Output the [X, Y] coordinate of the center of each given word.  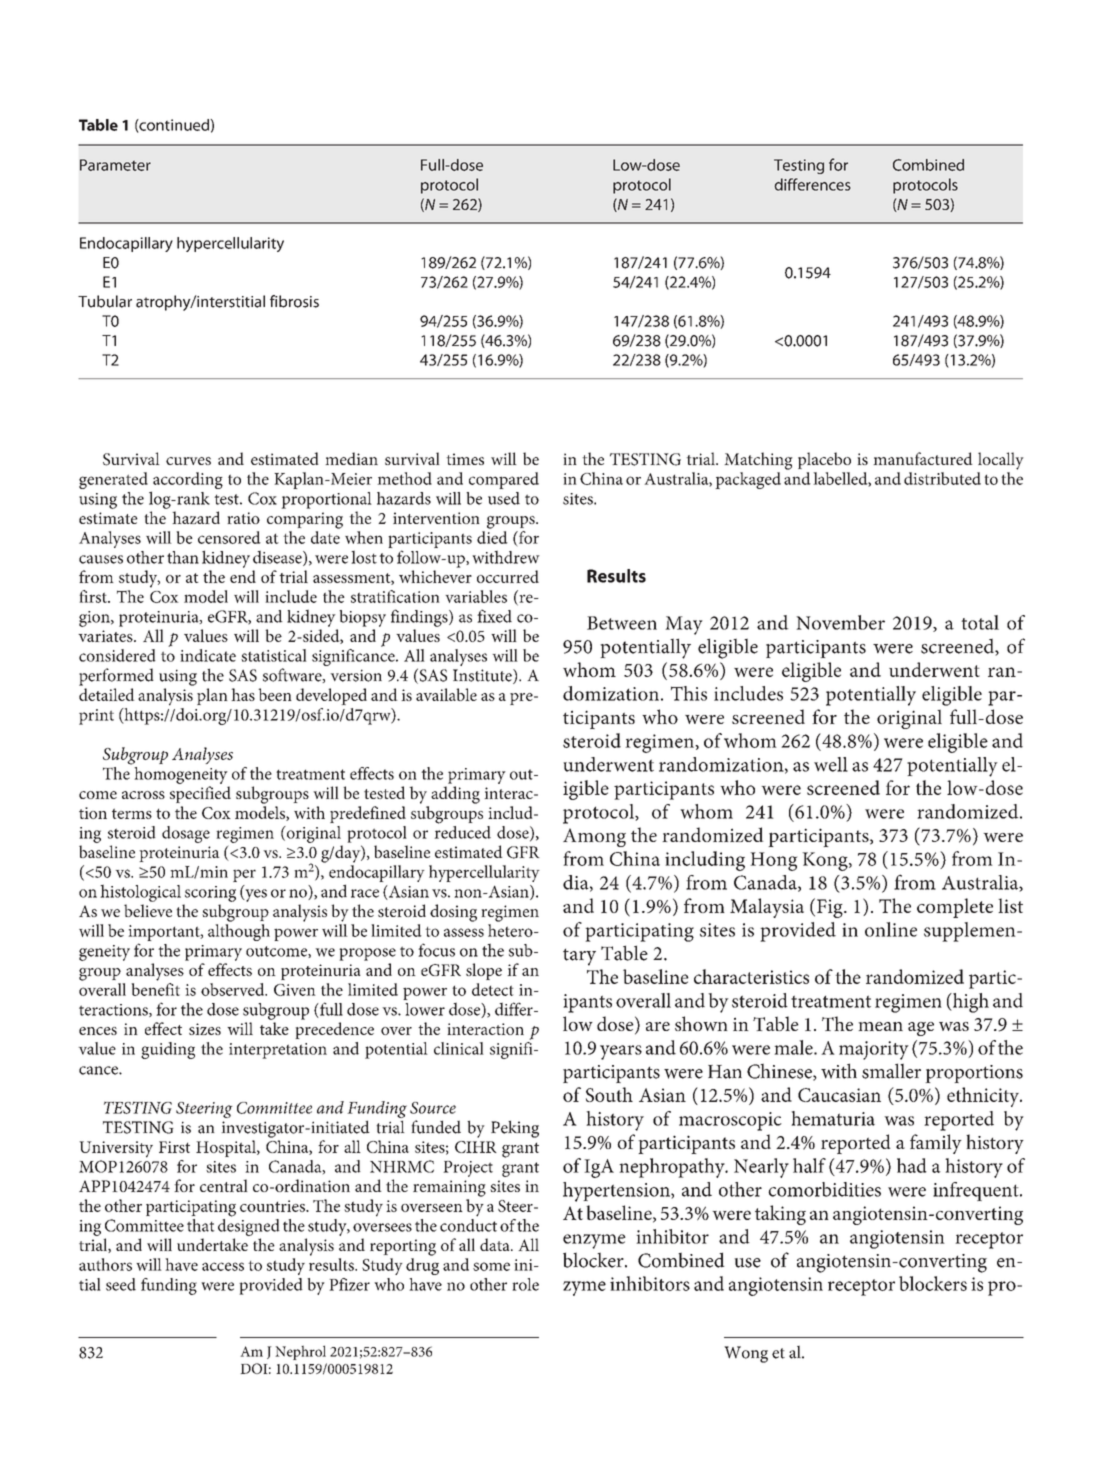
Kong [826, 861]
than [183, 557]
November [840, 622]
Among [594, 837]
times [465, 459]
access [223, 1266]
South [609, 1094]
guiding [168, 1050]
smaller [891, 1071]
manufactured [923, 458]
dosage [186, 834]
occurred [508, 576]
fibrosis [294, 301]
